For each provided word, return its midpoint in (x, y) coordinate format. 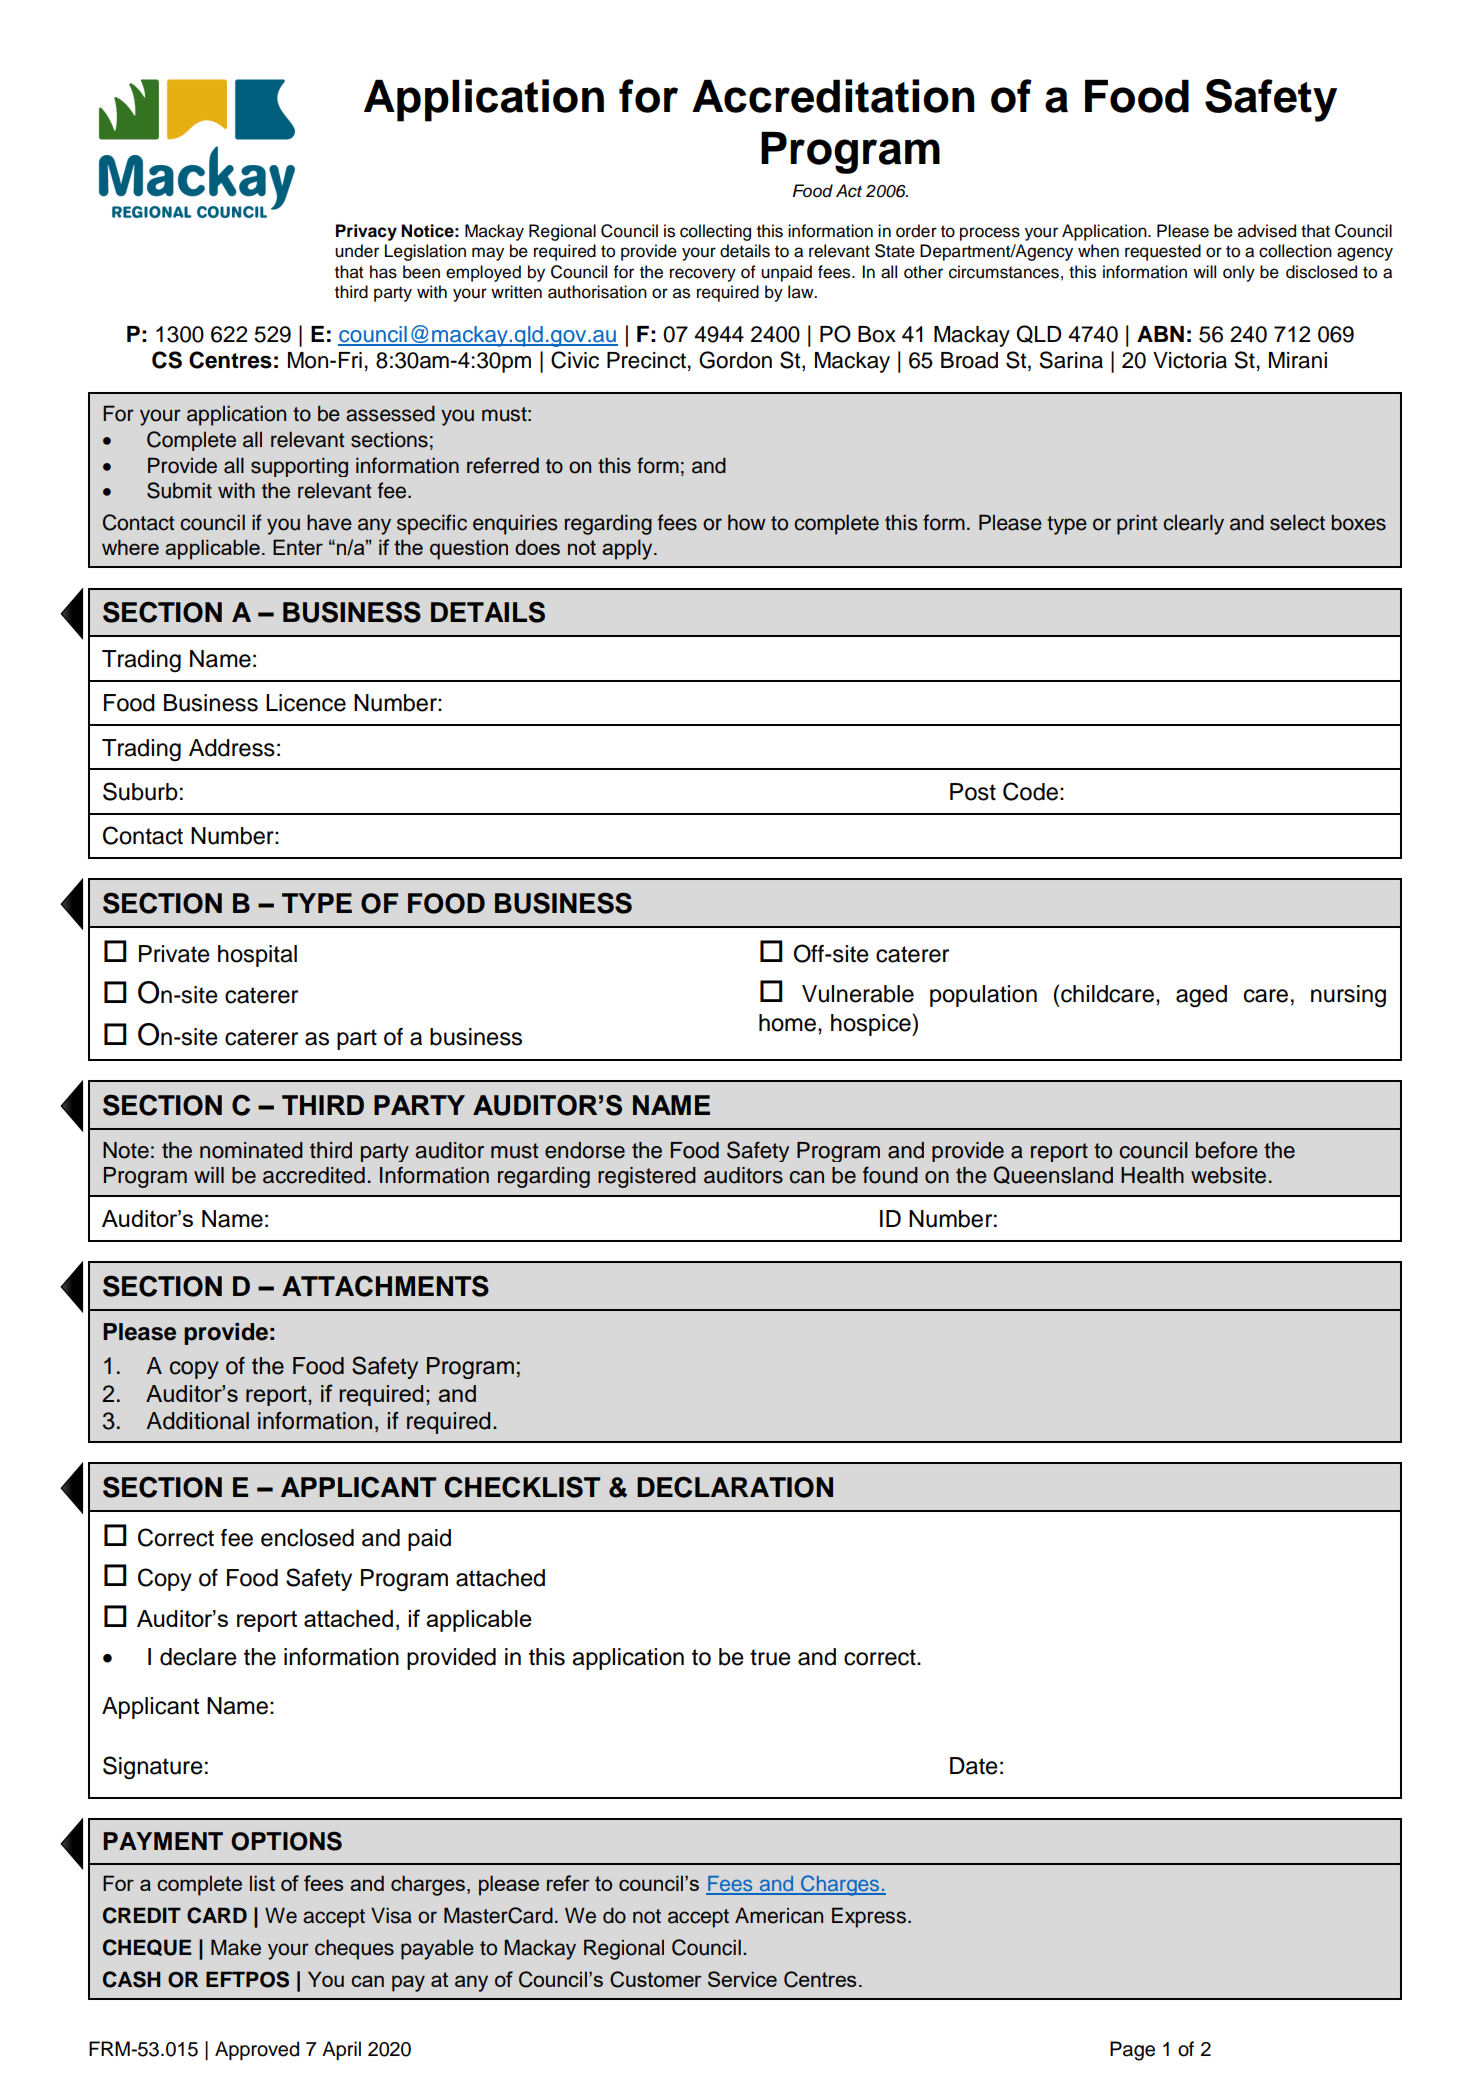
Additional (197, 1421)
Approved (257, 2050)
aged (1201, 996)
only (1239, 273)
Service (742, 1979)
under (357, 251)
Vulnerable (858, 994)
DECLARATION (735, 1487)
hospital (257, 956)
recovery (703, 275)
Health (1152, 1175)
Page (1132, 2051)
